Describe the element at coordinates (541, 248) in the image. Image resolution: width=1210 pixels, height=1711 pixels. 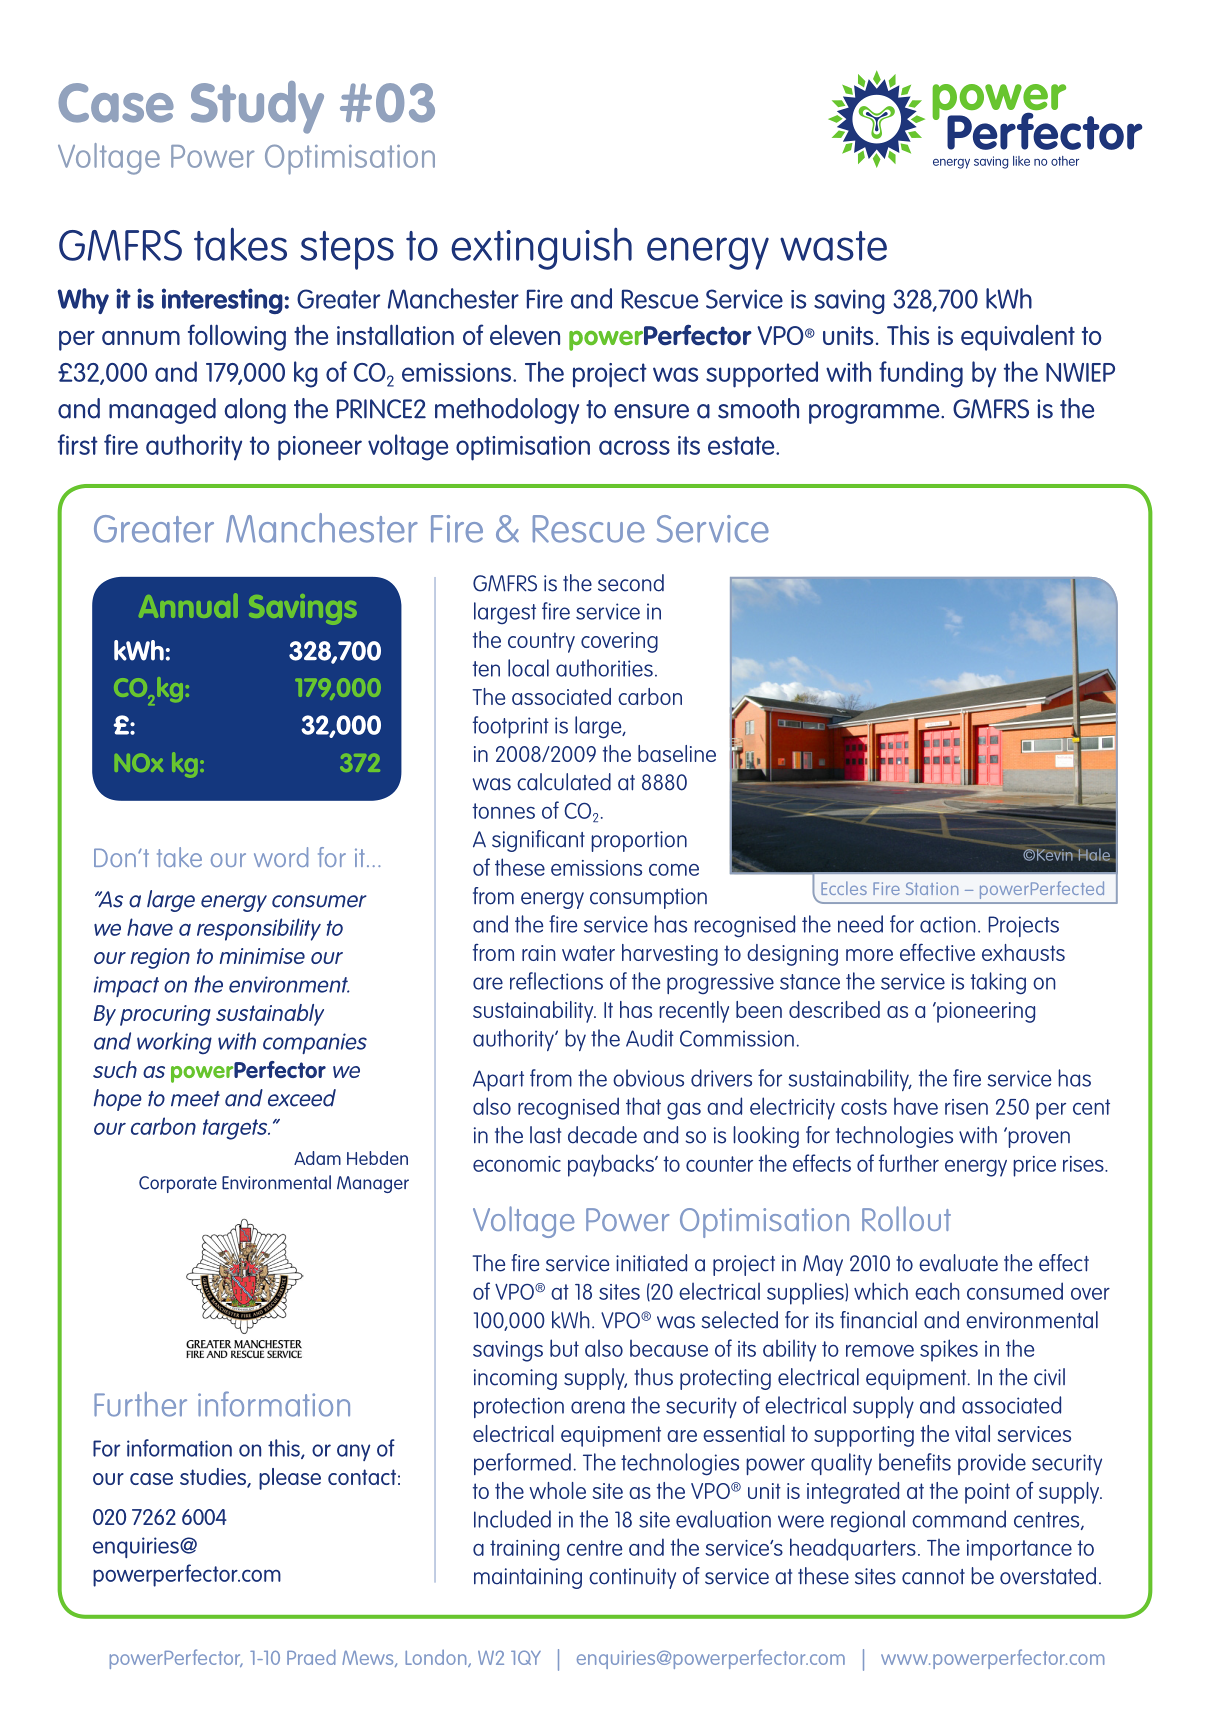
I see `extinguish` at that location.
